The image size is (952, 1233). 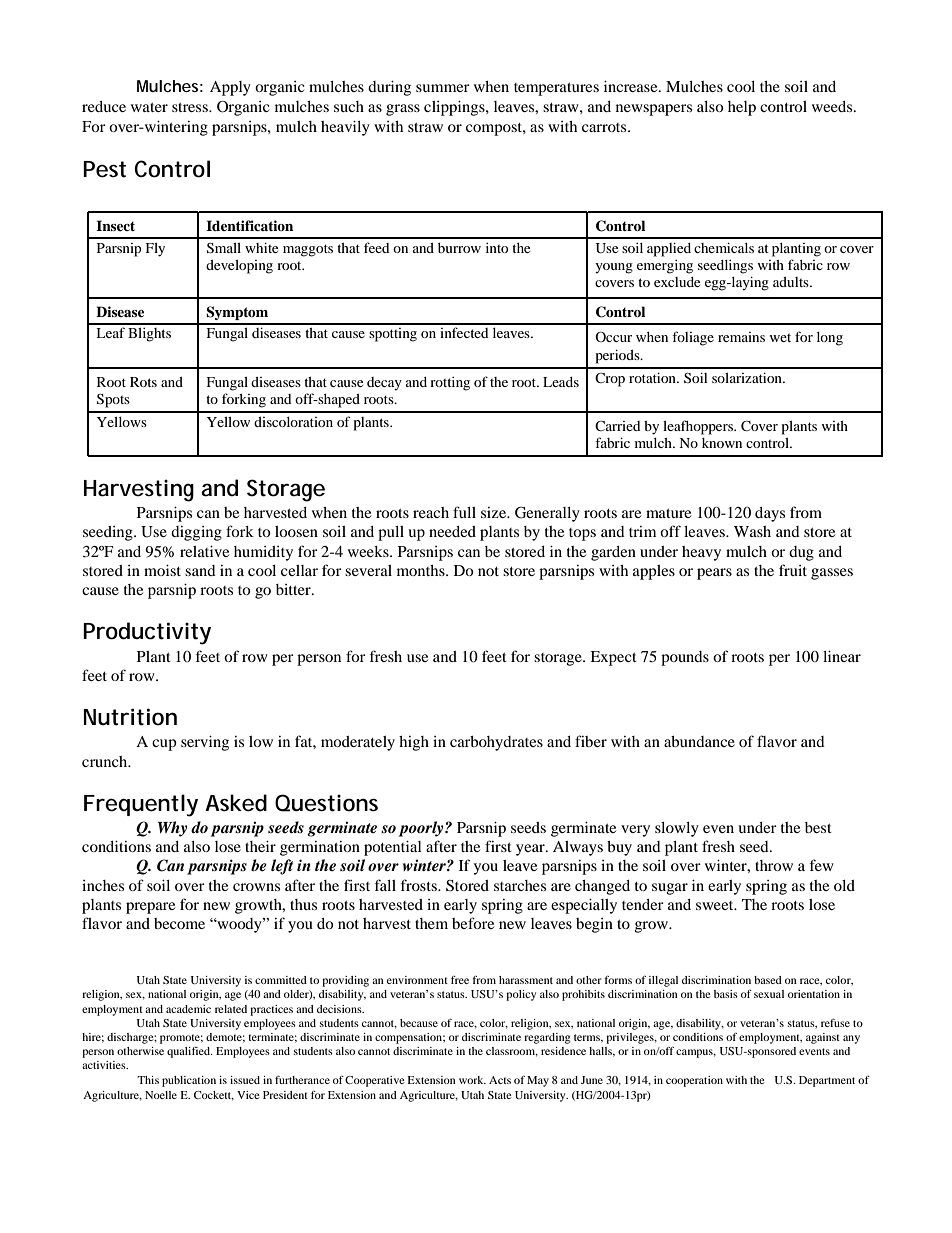 I want to click on Spots, so click(x=113, y=401).
